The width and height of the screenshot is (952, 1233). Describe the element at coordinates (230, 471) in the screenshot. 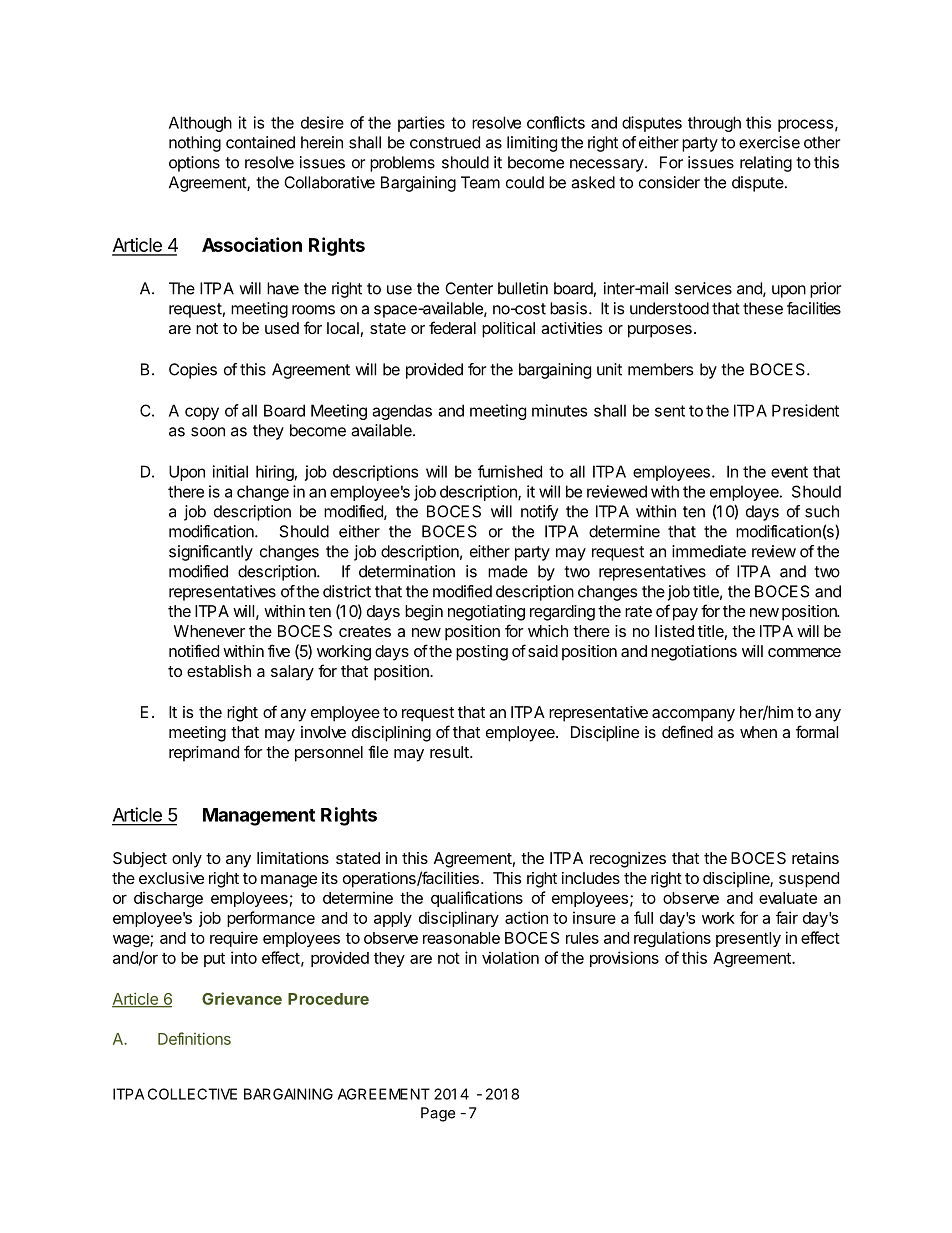

I see `initial` at that location.
